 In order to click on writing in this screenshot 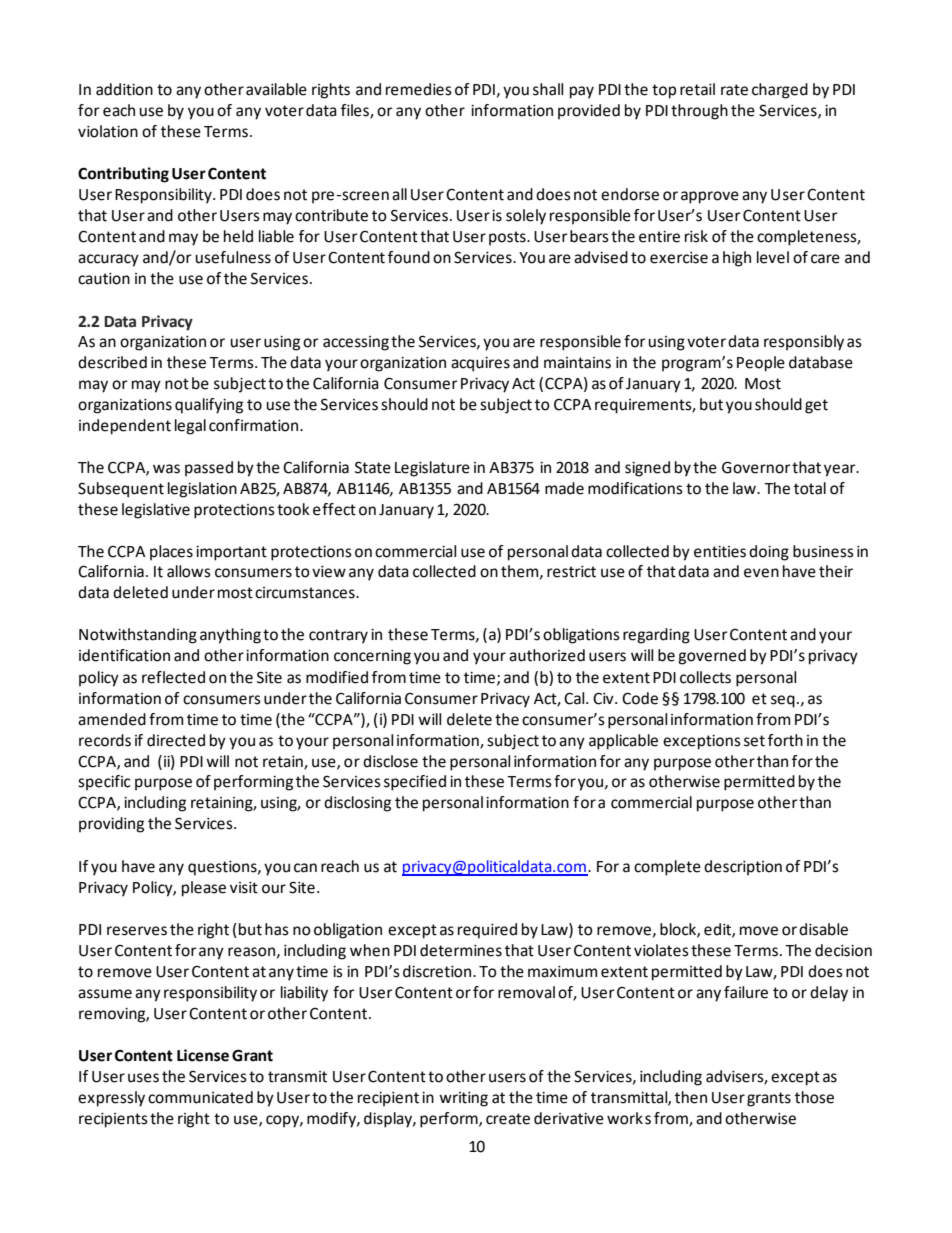, I will do `click(463, 1099)`.
